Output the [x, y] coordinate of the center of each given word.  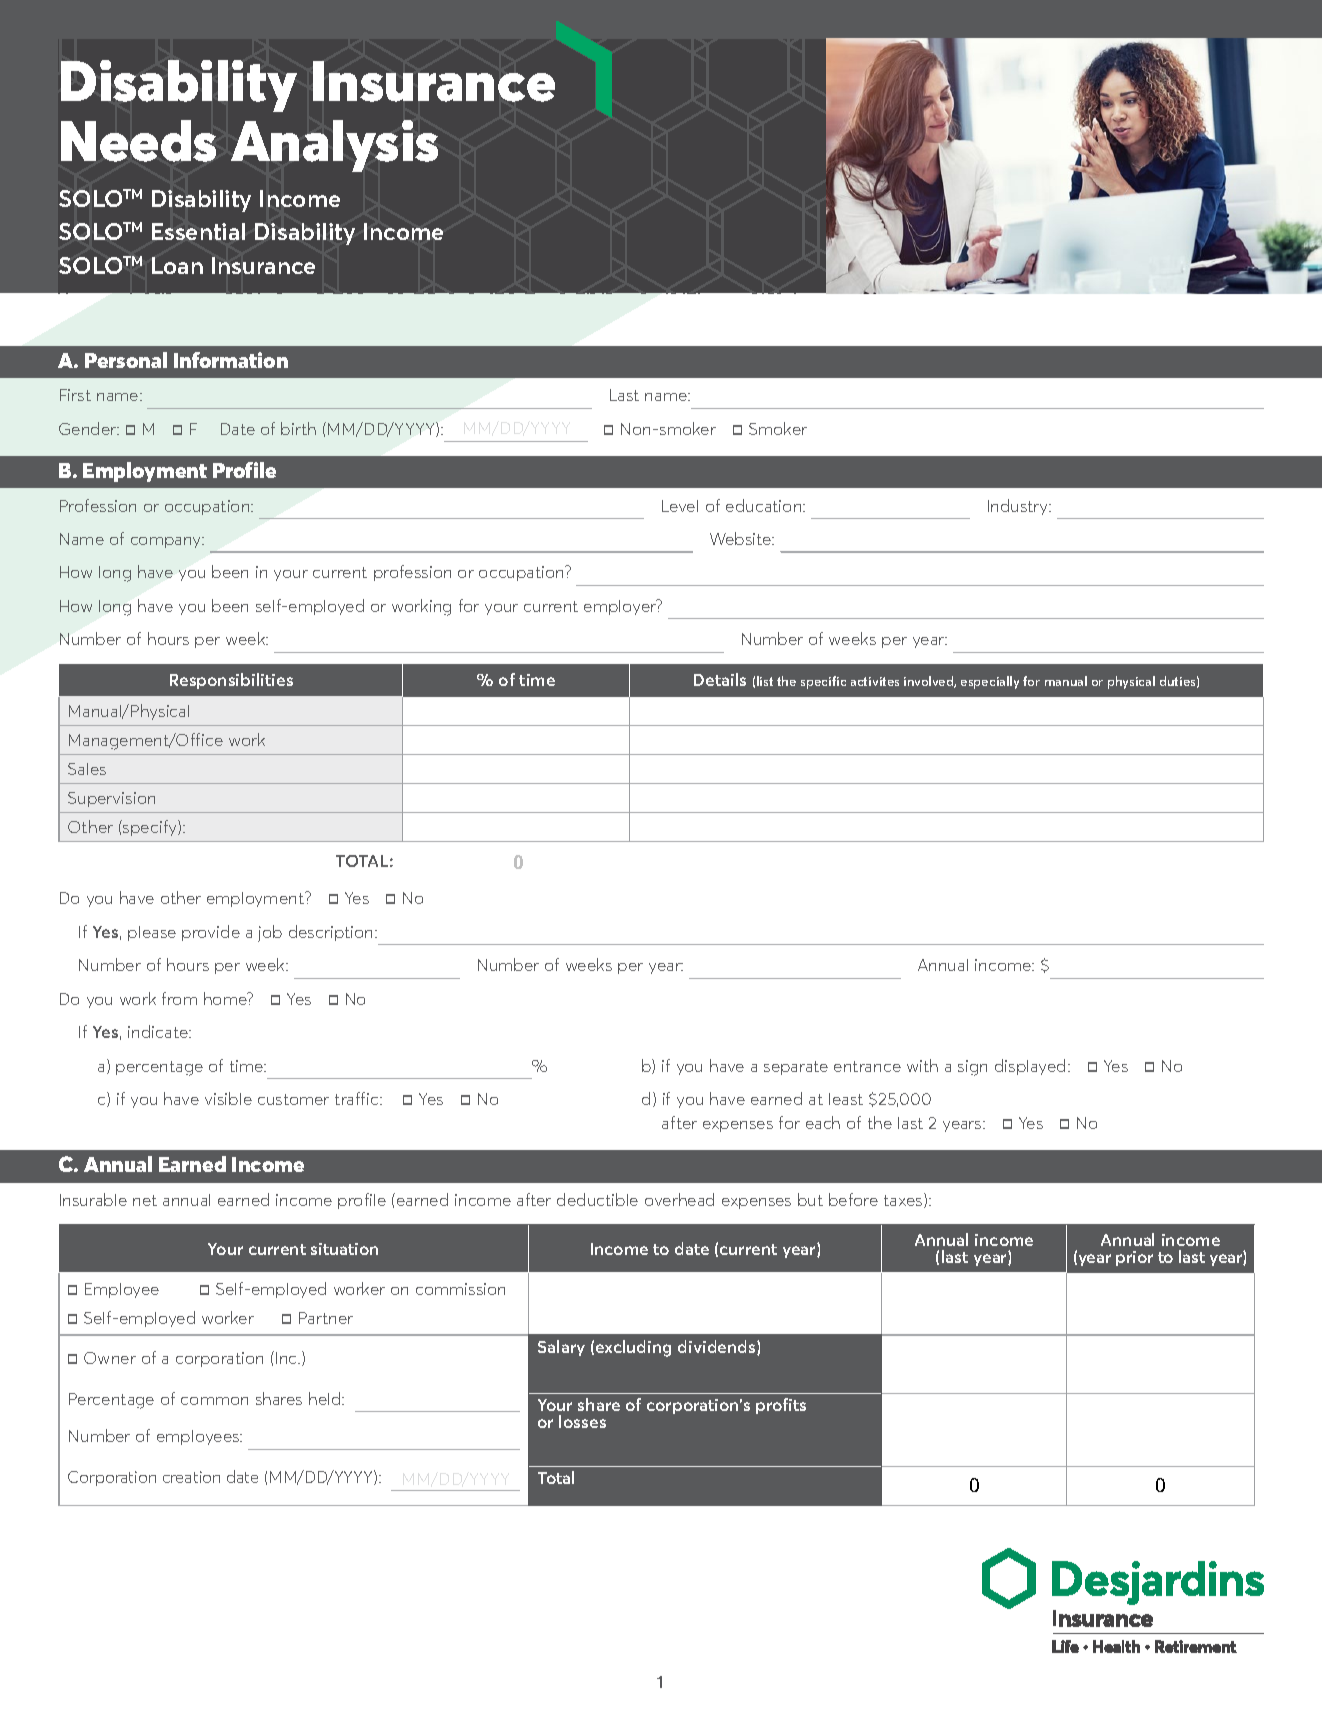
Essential [198, 231]
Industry [1019, 507]
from [179, 998]
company [167, 542]
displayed [1030, 1067]
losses [582, 1421]
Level [680, 506]
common [214, 1401]
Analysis [334, 146]
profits [781, 1406]
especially [990, 682]
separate [796, 1068]
